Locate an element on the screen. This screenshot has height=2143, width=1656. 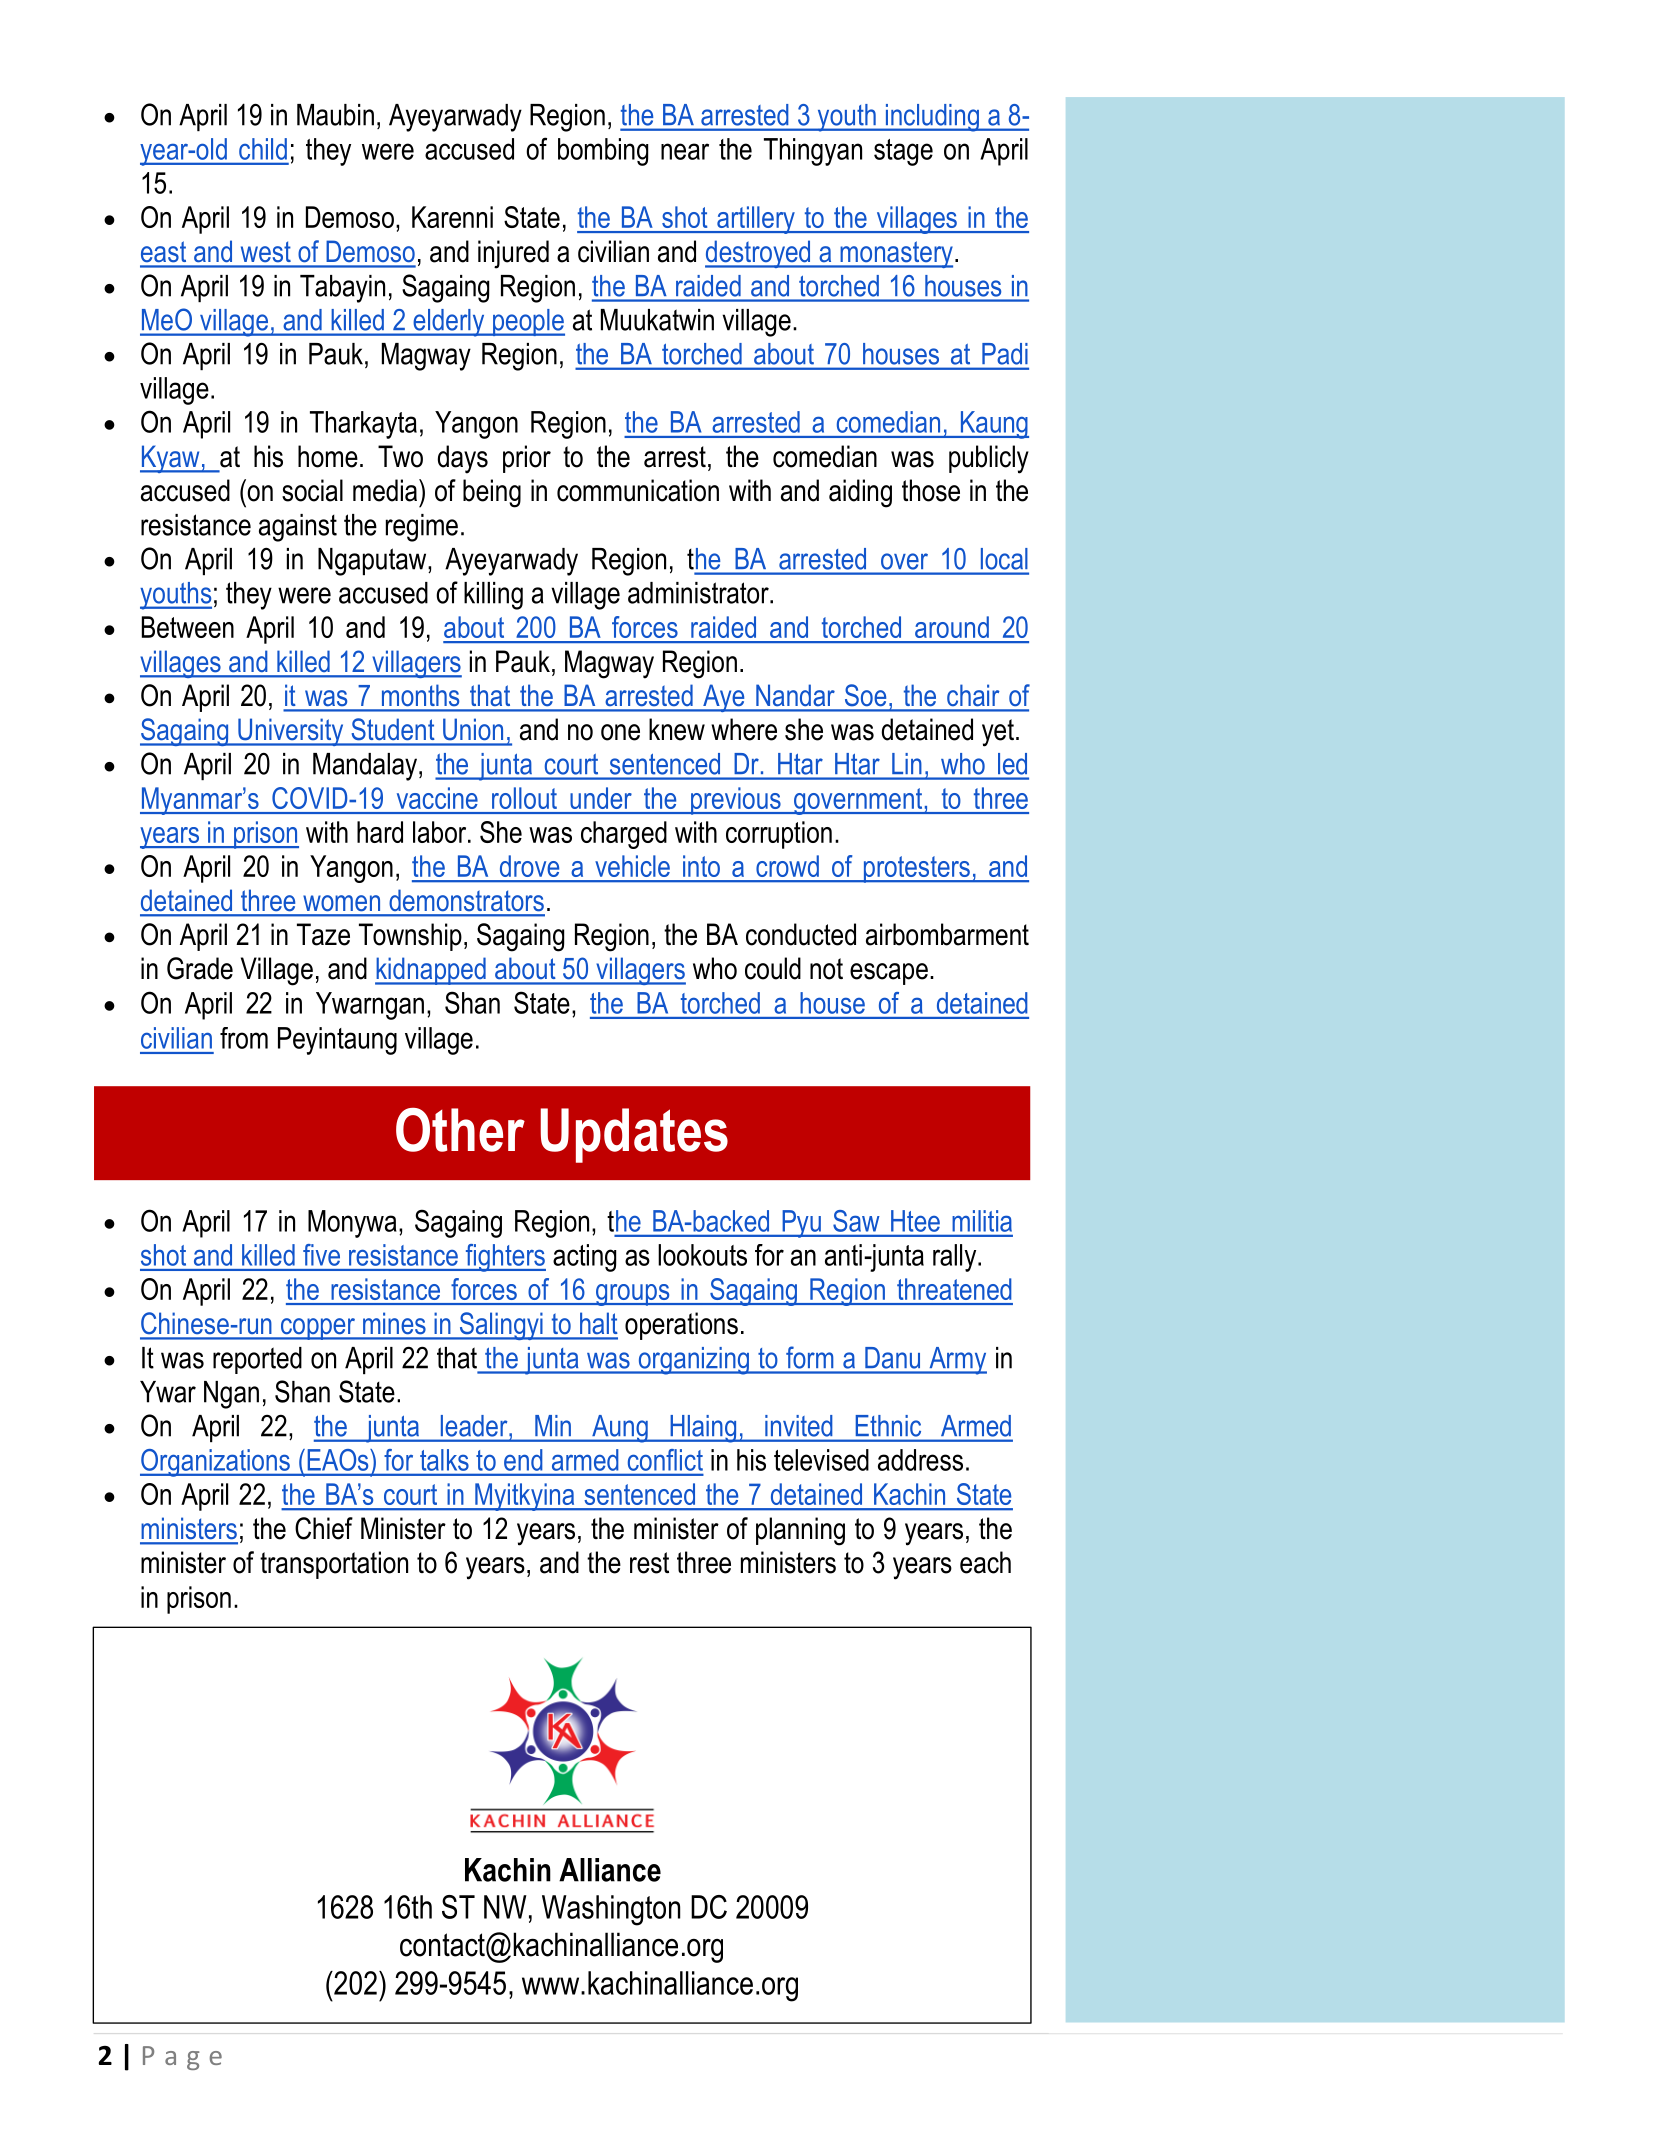
from is located at coordinates (244, 1038).
